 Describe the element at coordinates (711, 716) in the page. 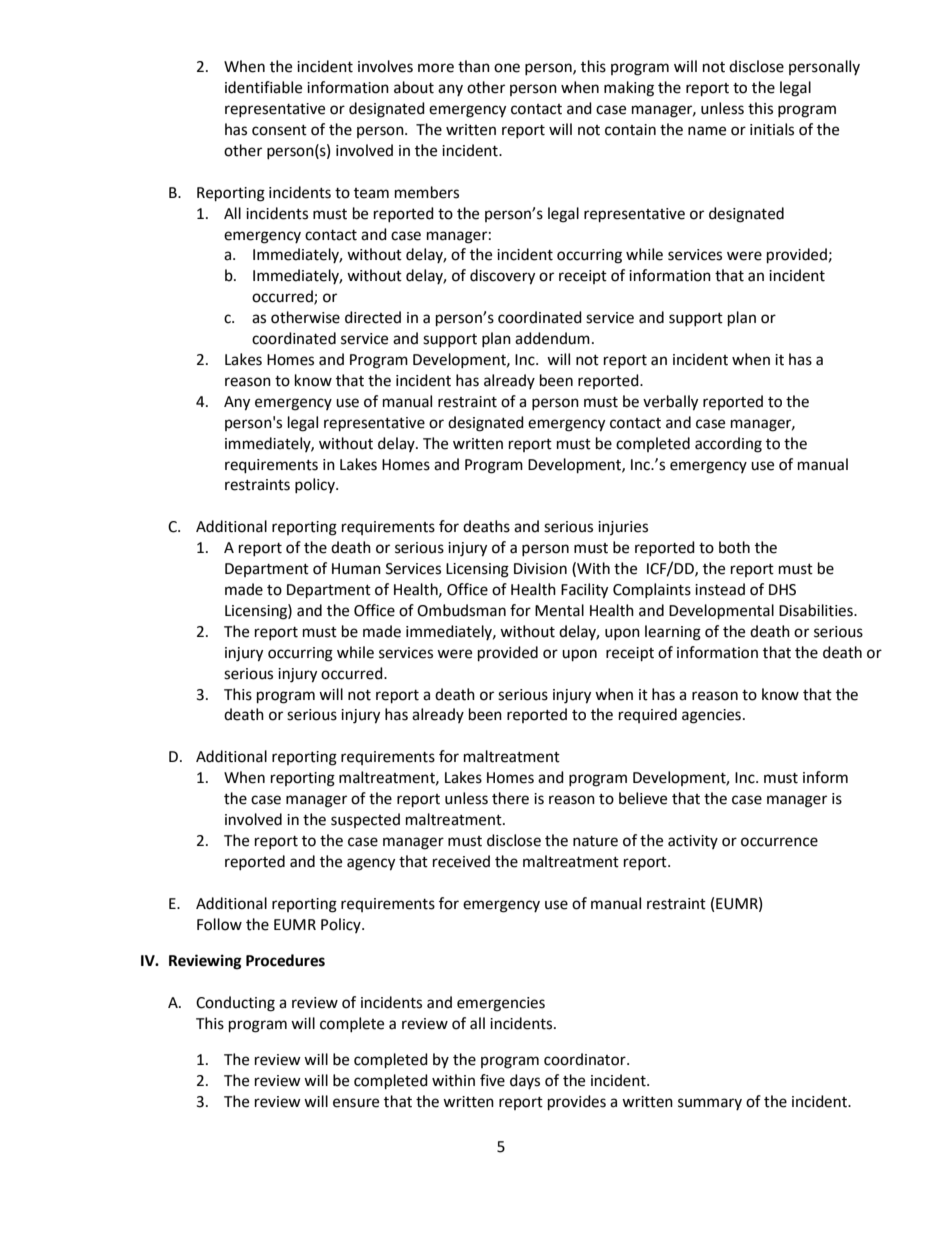

I see `agencies` at that location.
